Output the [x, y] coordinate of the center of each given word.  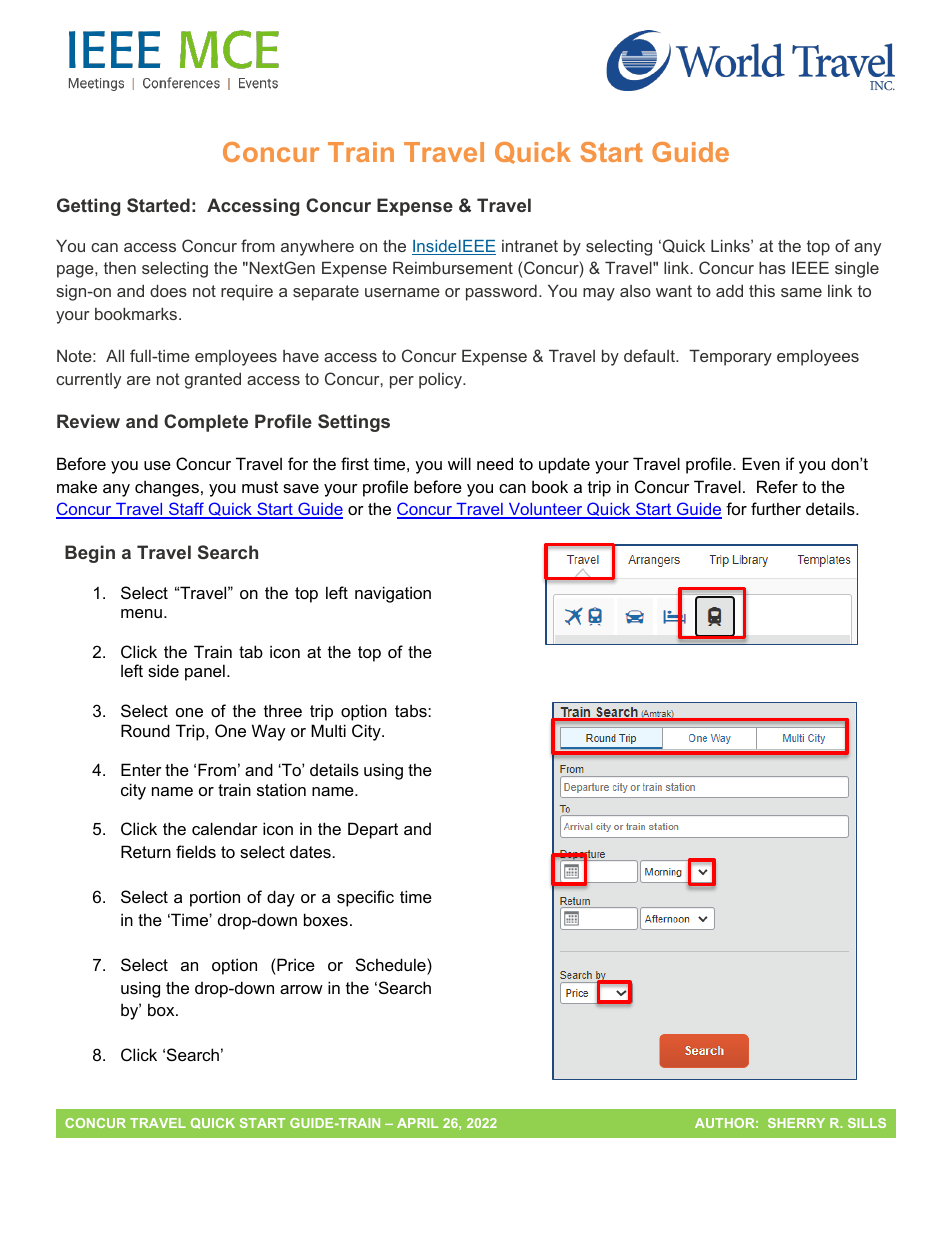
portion [215, 898]
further [776, 508]
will [459, 463]
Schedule [392, 964]
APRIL [417, 1123]
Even [761, 463]
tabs [412, 710]
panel [205, 672]
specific [365, 898]
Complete [206, 423]
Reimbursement [453, 267]
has [772, 267]
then [120, 268]
